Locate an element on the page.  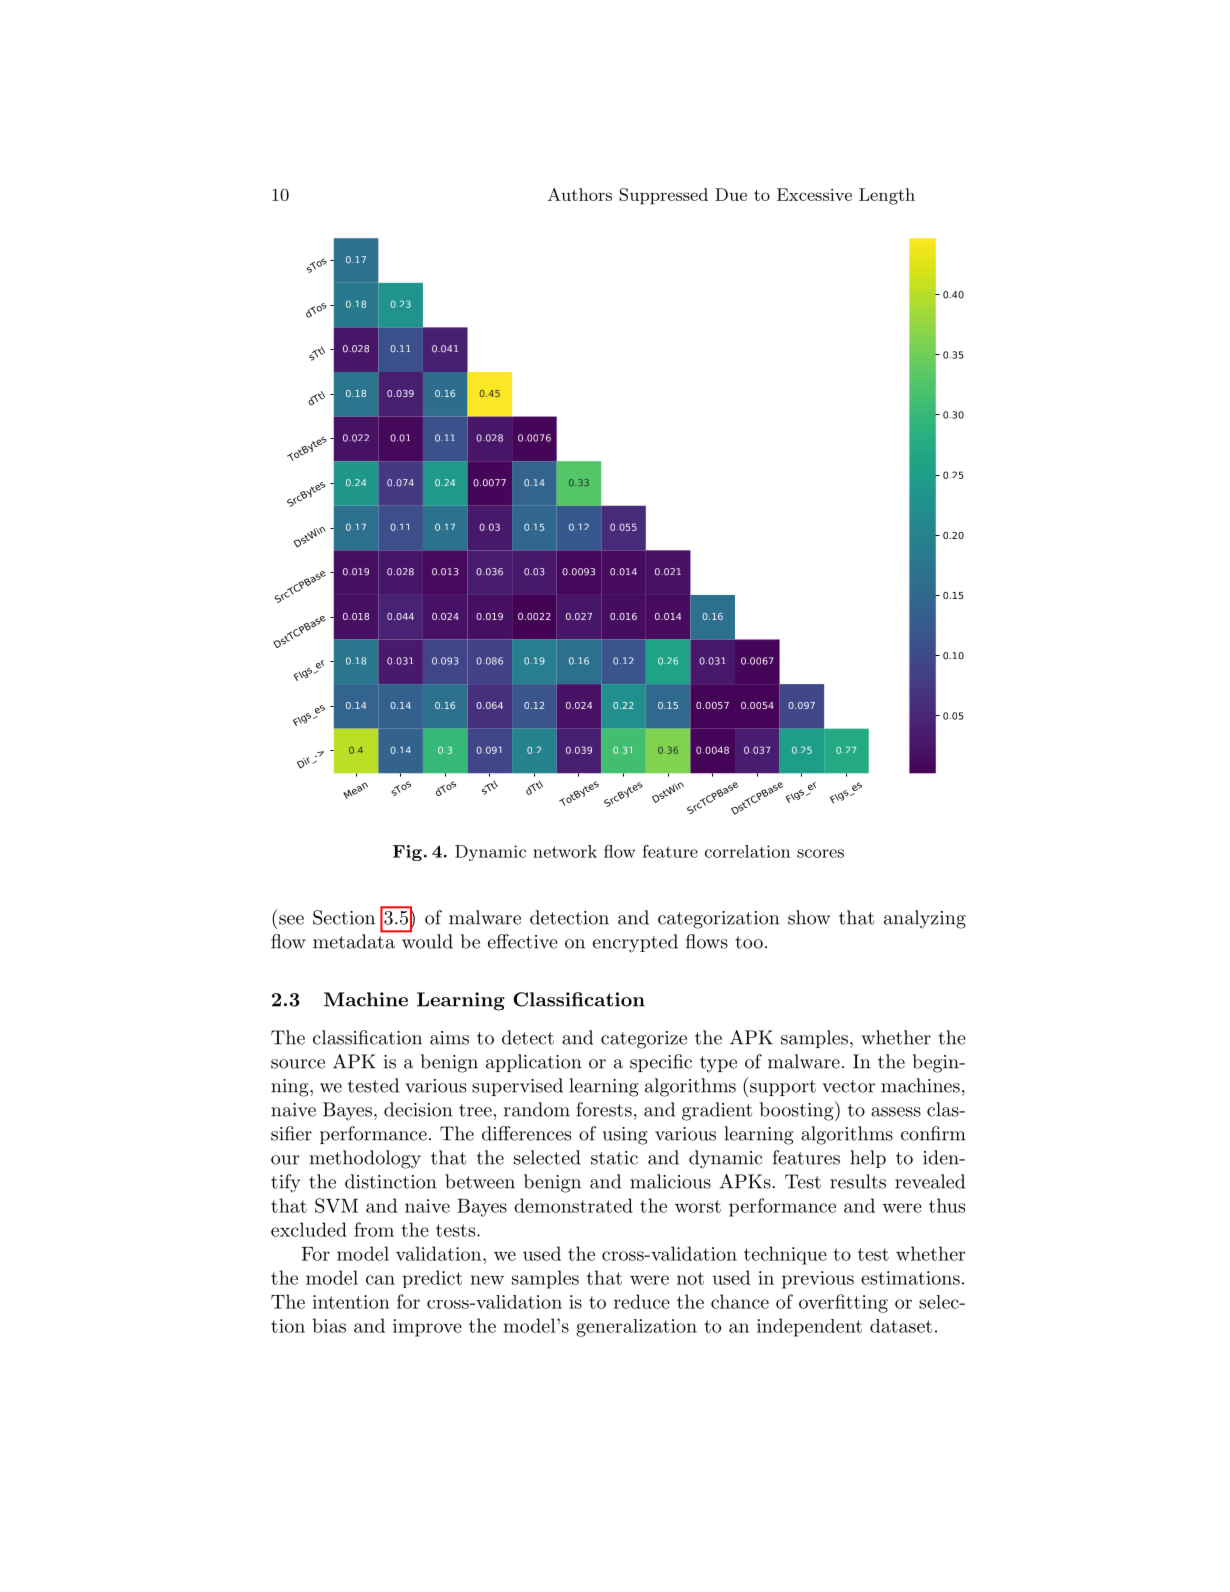
Fig is located at coordinates (407, 853).
